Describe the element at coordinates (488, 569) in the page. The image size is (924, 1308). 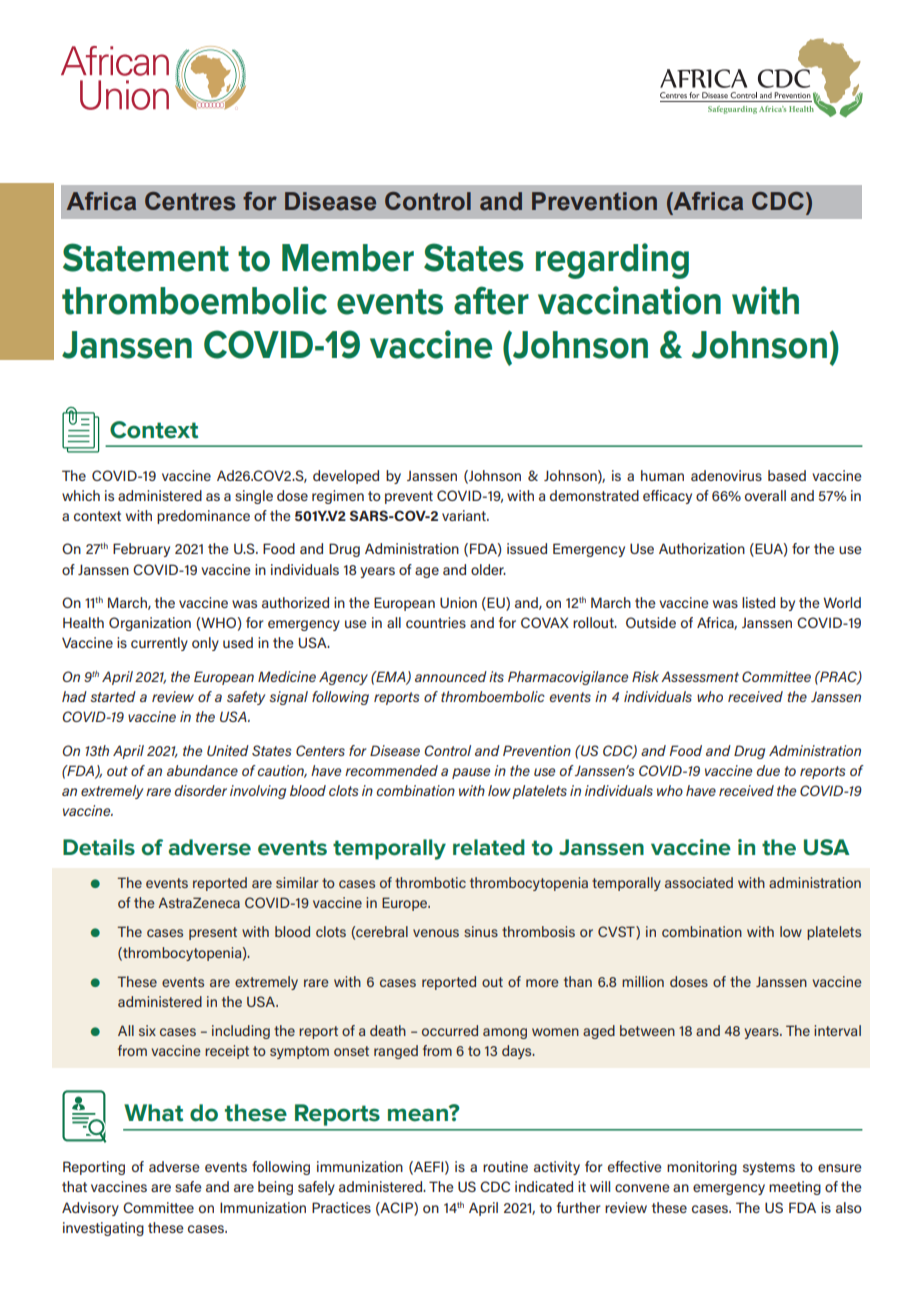
I see `older` at that location.
